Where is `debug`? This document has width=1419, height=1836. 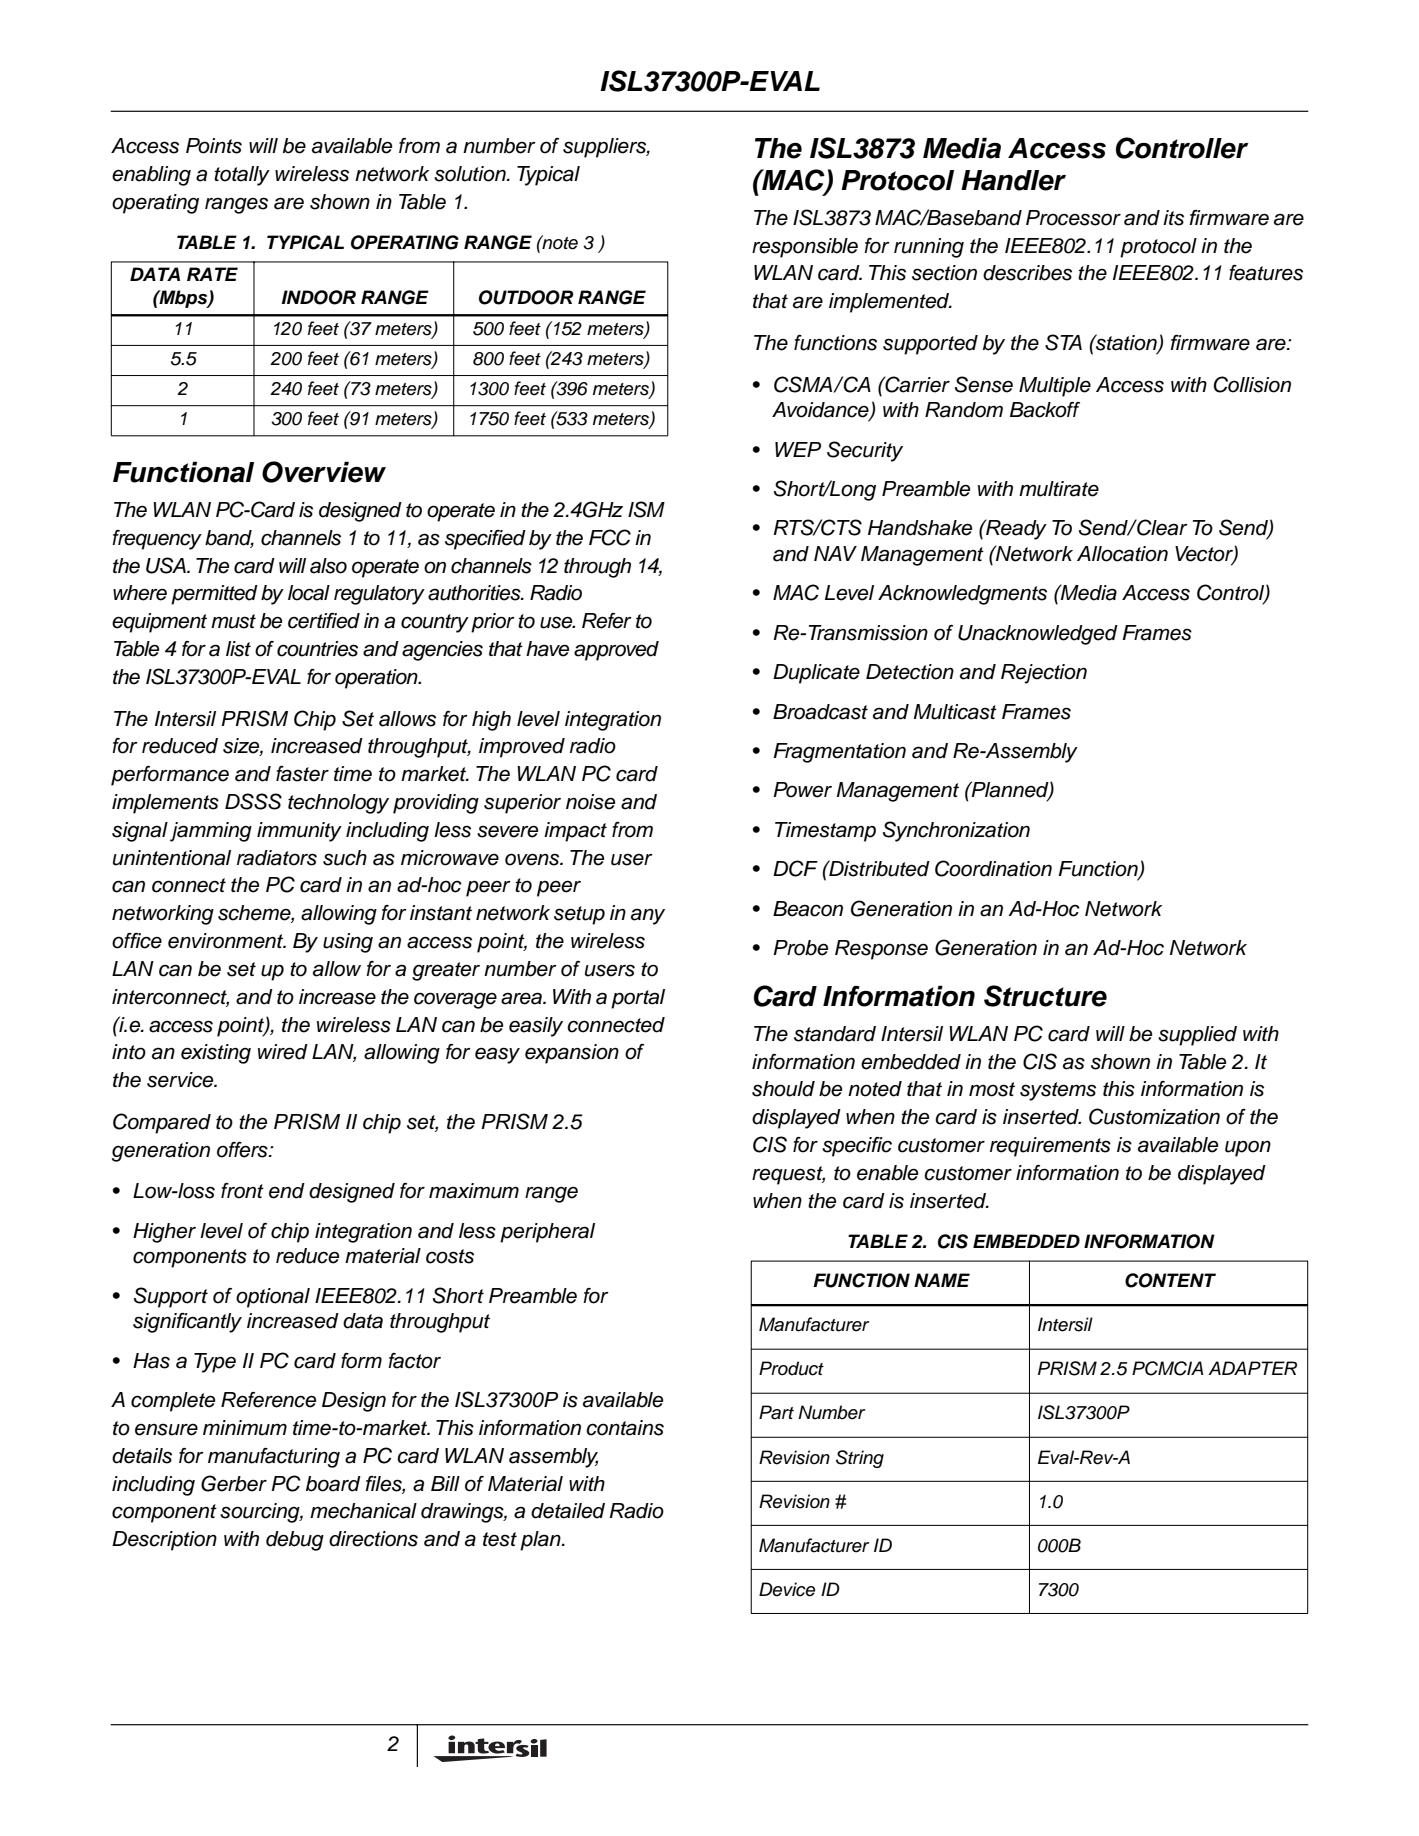 debug is located at coordinates (295, 1541).
